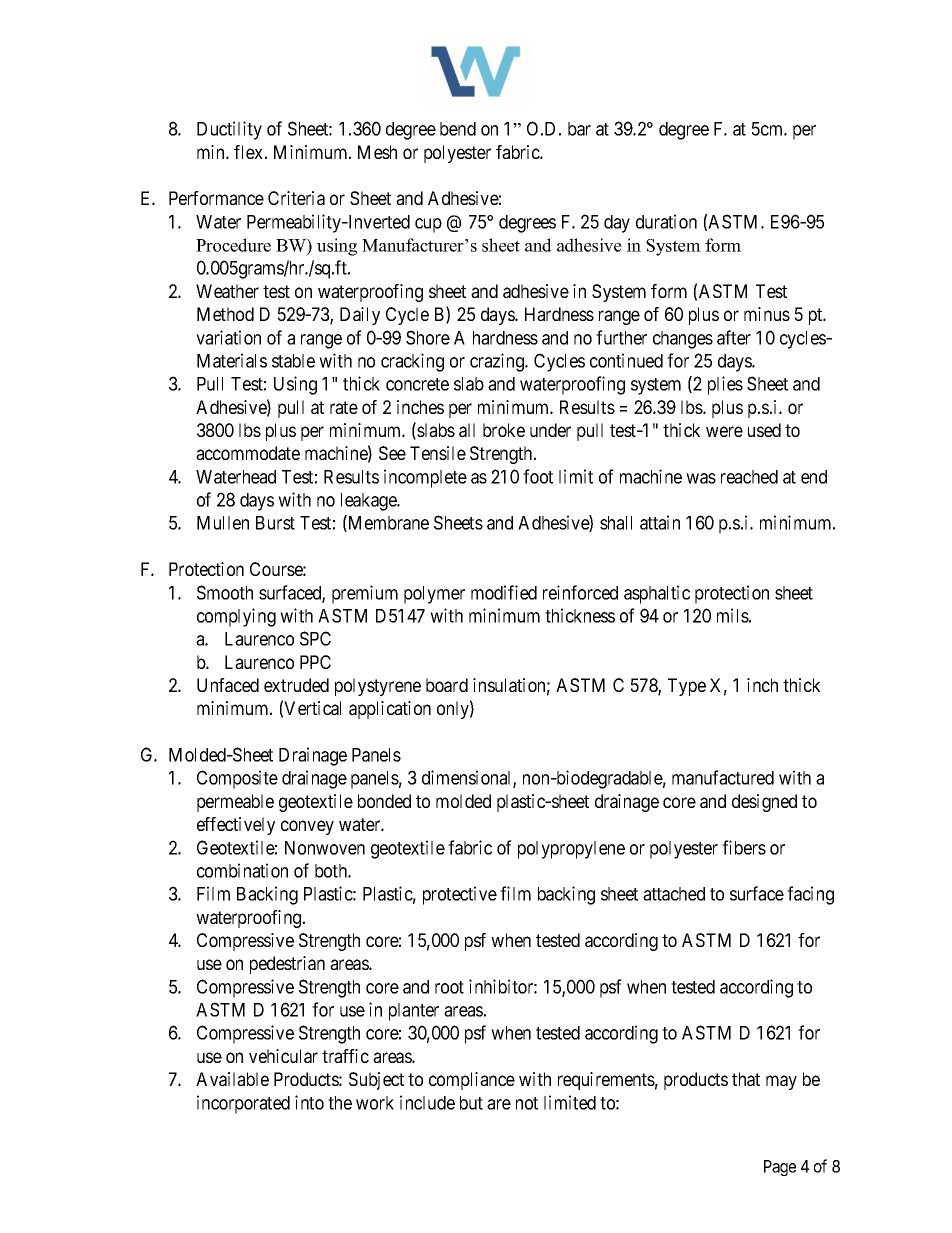 This image has height=1233, width=952. I want to click on pedestrian, so click(287, 965).
